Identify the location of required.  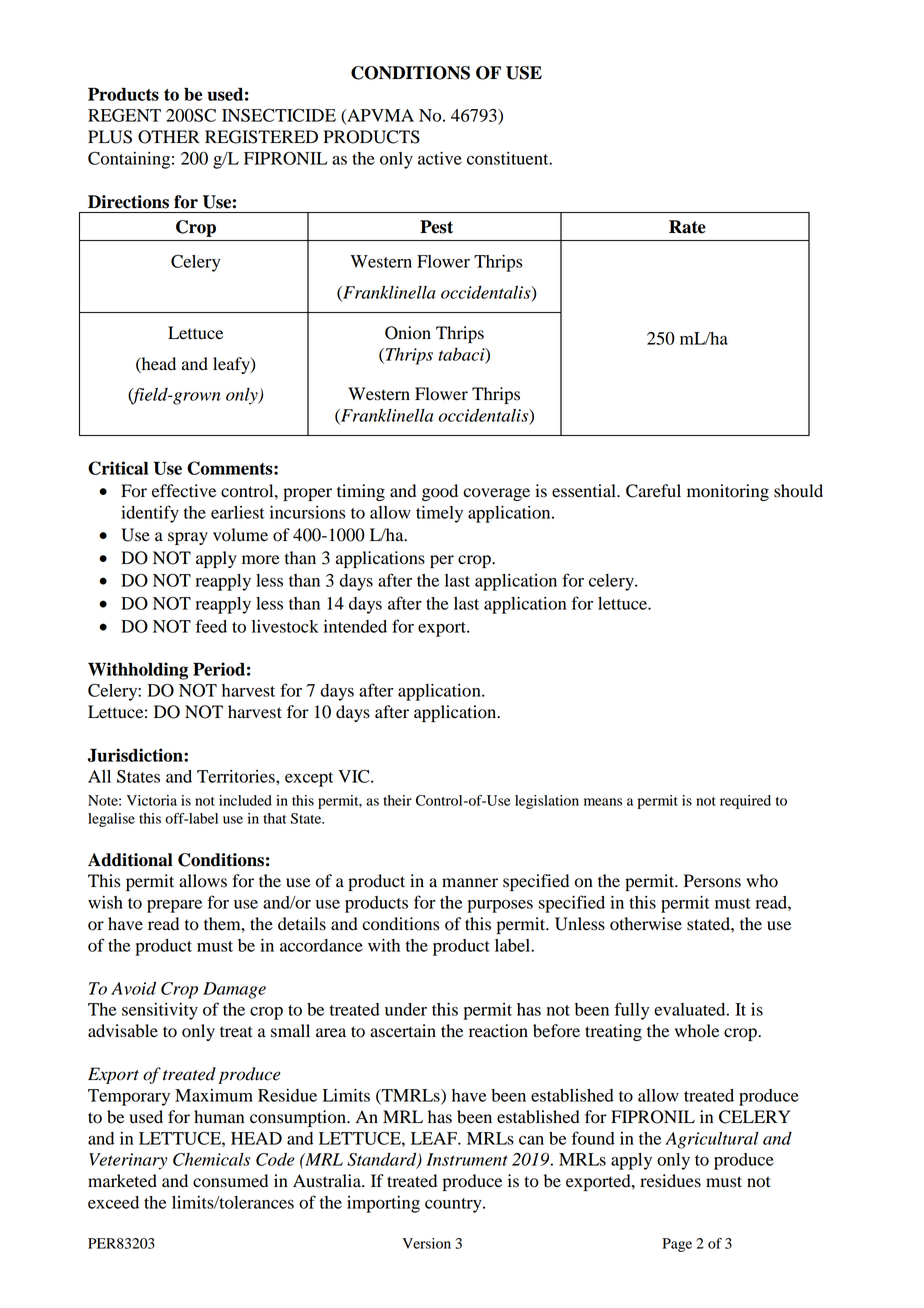
(745, 802).
